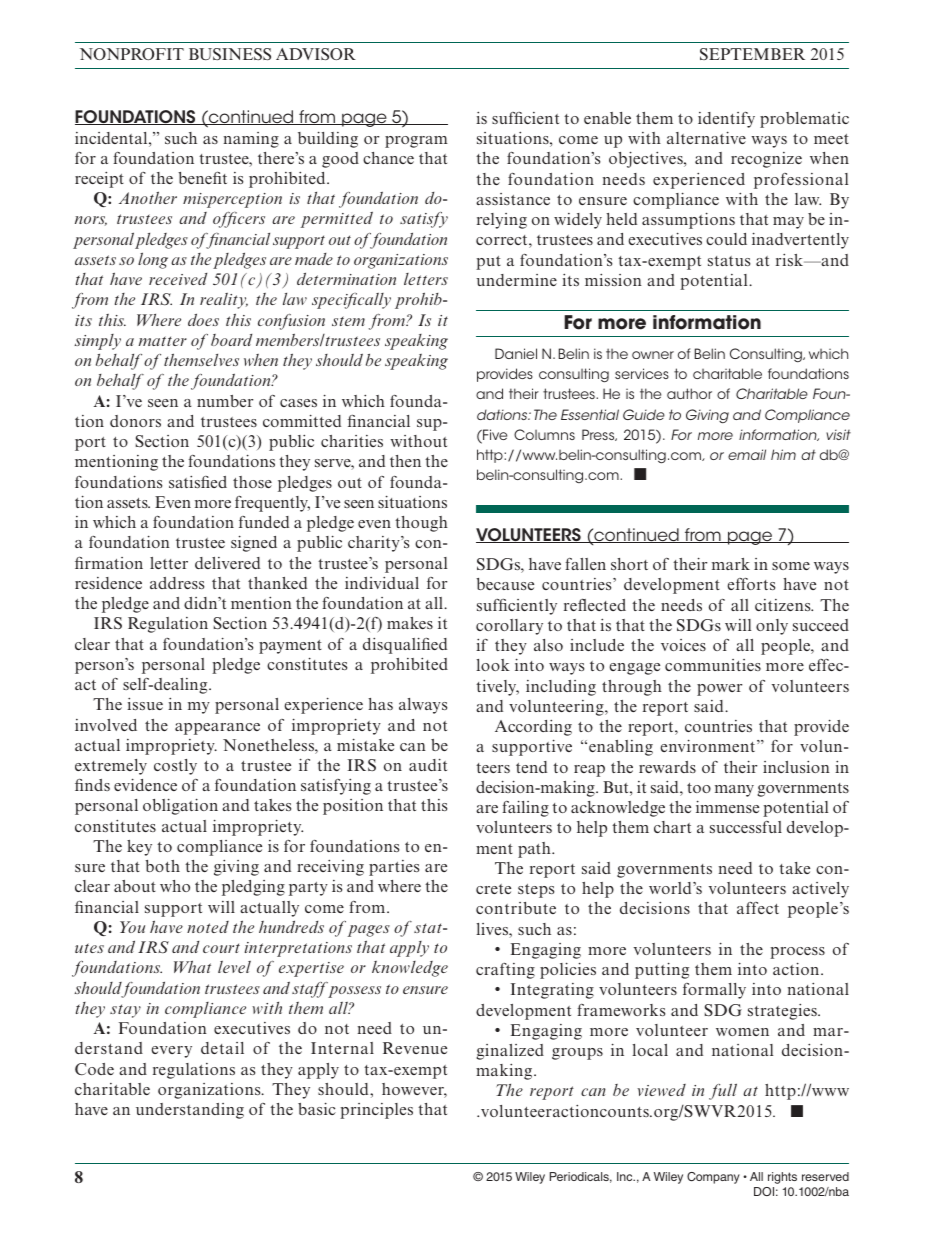  I want to click on only, so click(772, 627).
